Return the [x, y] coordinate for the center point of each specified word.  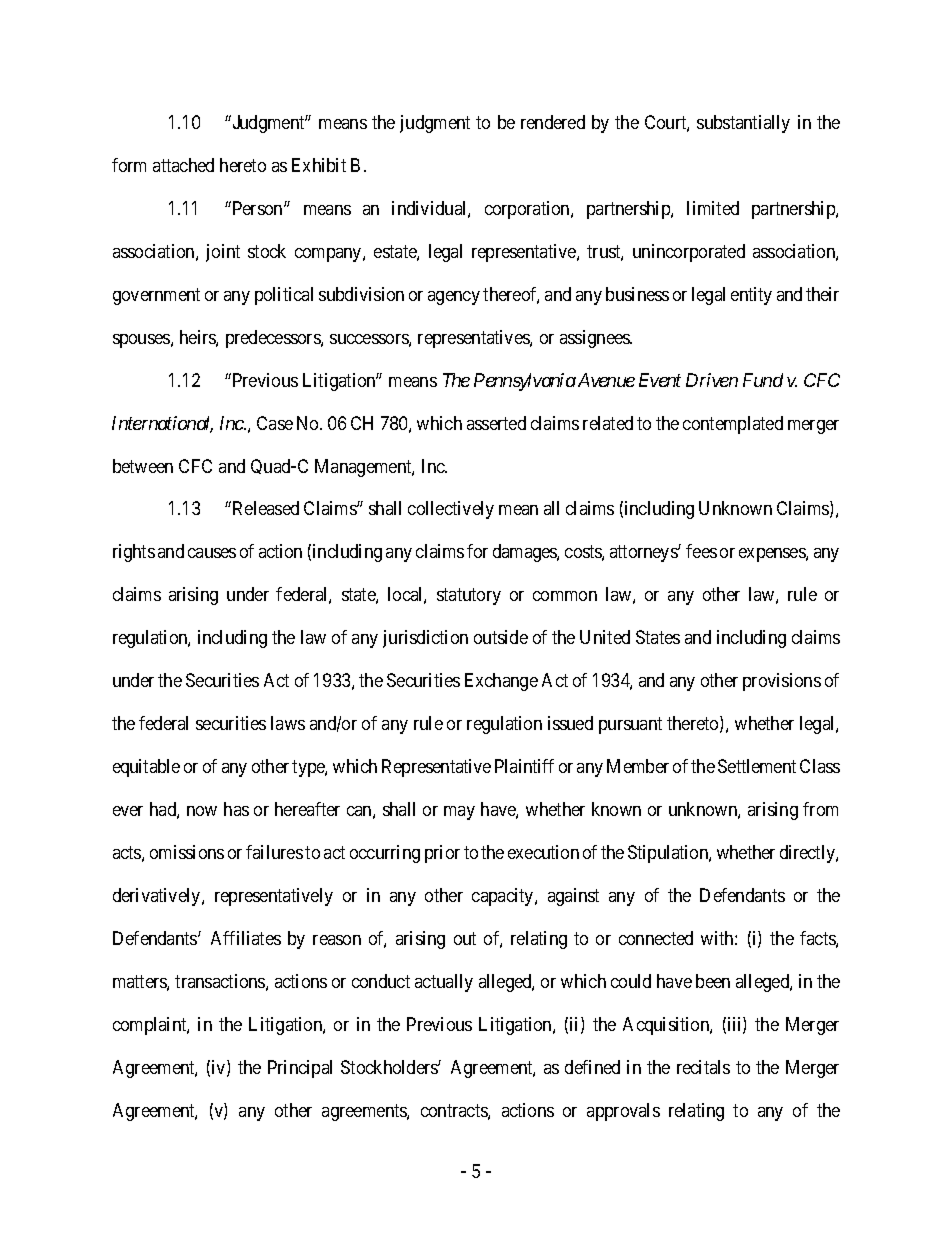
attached [183, 165]
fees [701, 551]
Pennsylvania [525, 382]
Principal [300, 1069]
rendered [553, 122]
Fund [763, 380]
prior [442, 854]
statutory [469, 597]
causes [212, 553]
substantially [743, 124]
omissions [187, 852]
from [820, 809]
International [162, 424]
